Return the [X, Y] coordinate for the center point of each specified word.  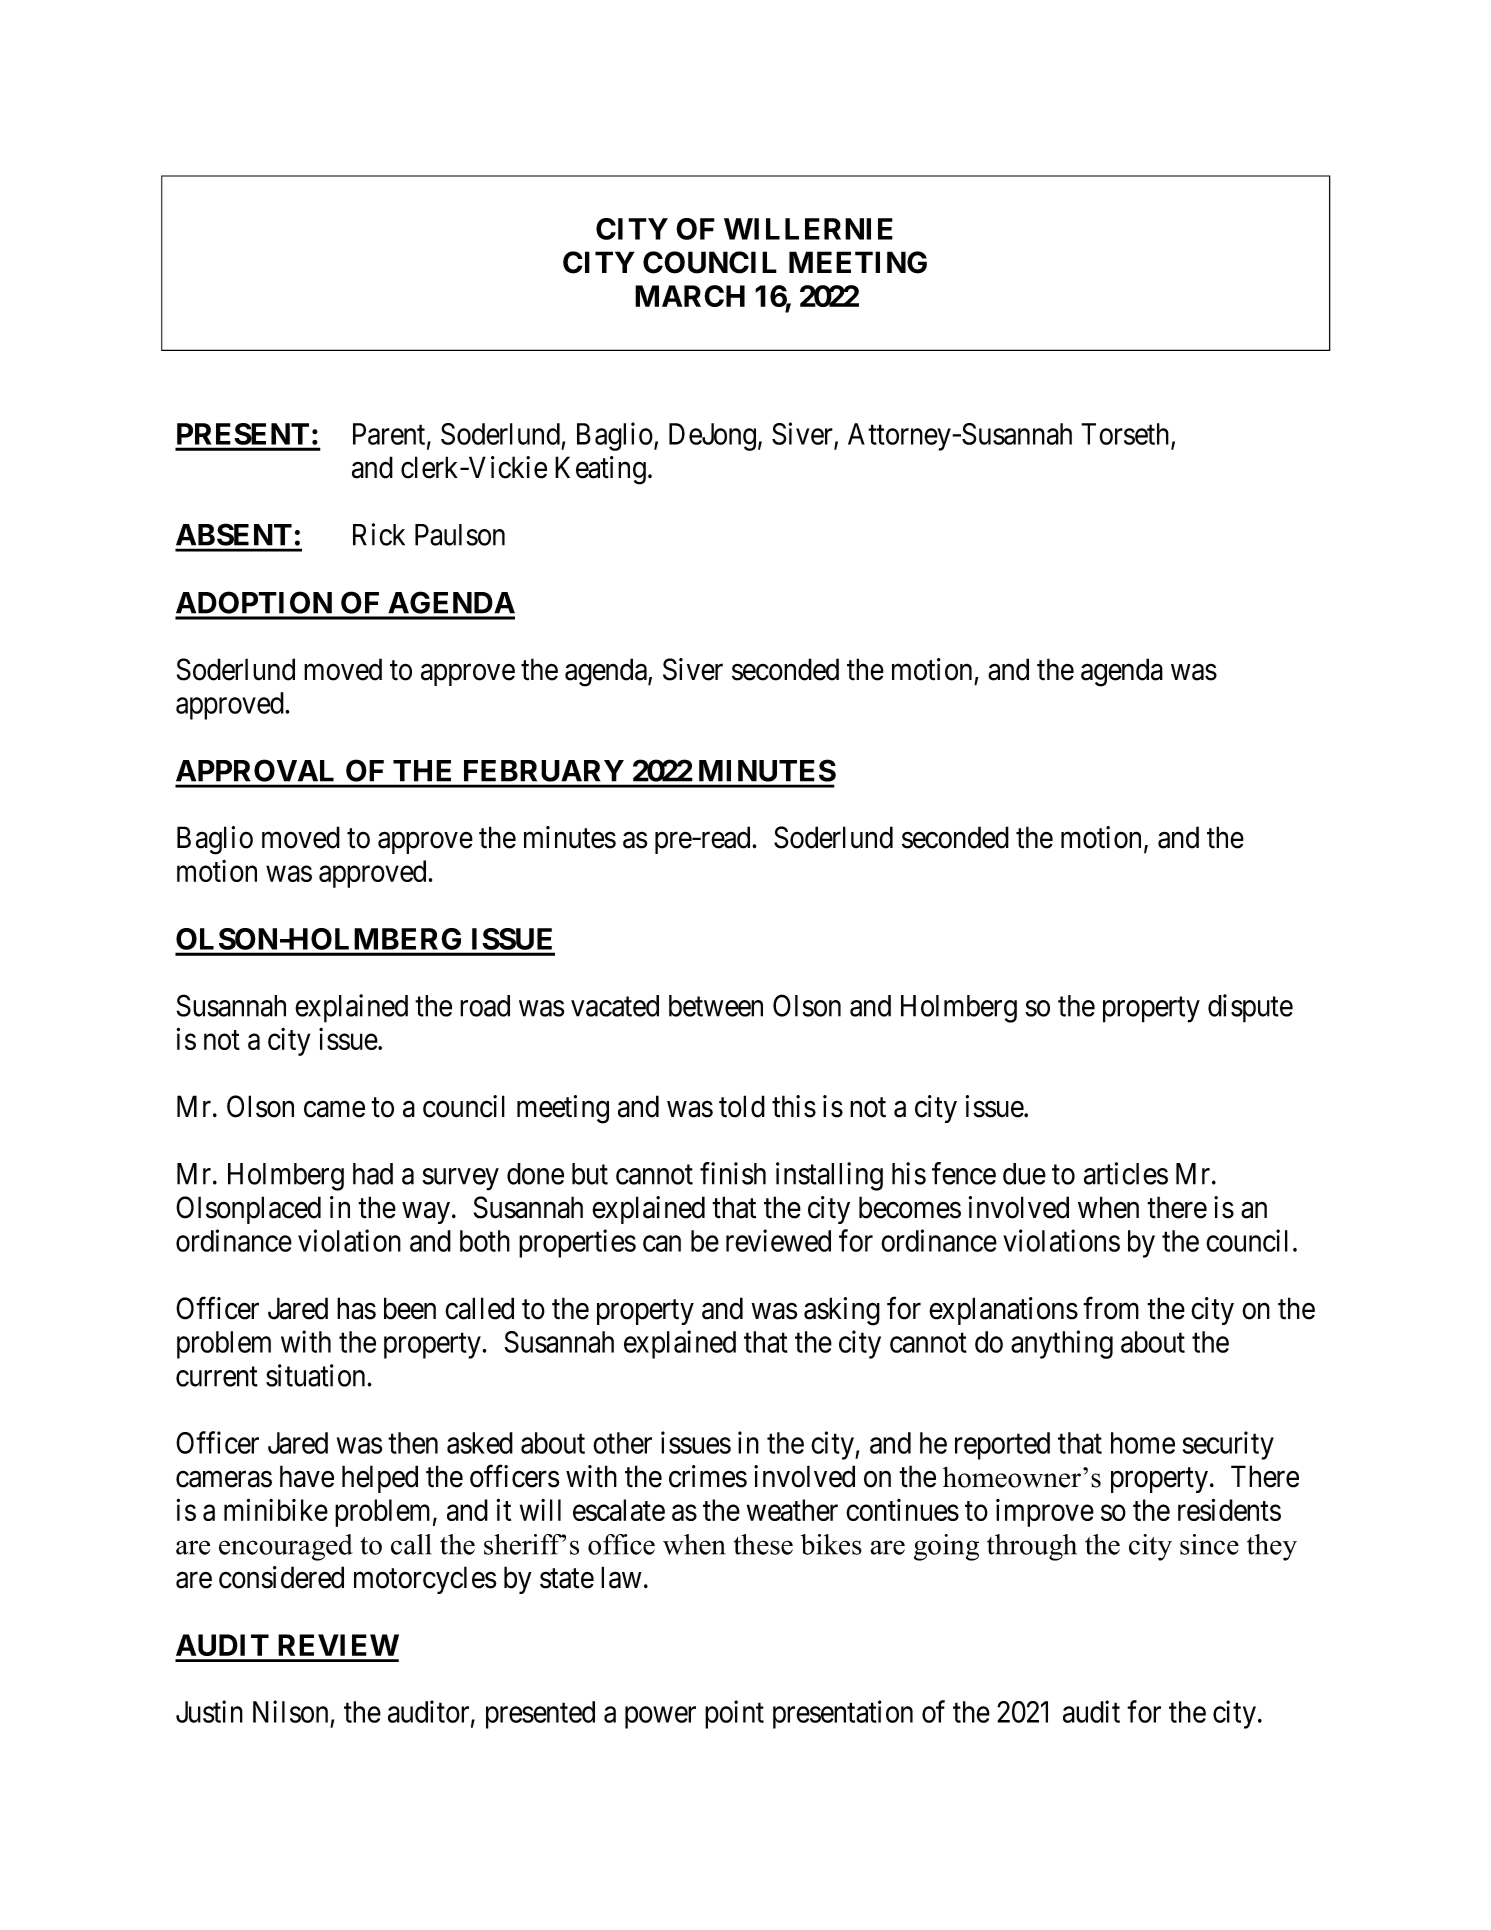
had [373, 1174]
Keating [600, 470]
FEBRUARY [544, 771]
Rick [379, 534]
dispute [1250, 1008]
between [716, 1006]
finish [733, 1173]
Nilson [290, 1711]
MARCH [690, 296]
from [1111, 1308]
